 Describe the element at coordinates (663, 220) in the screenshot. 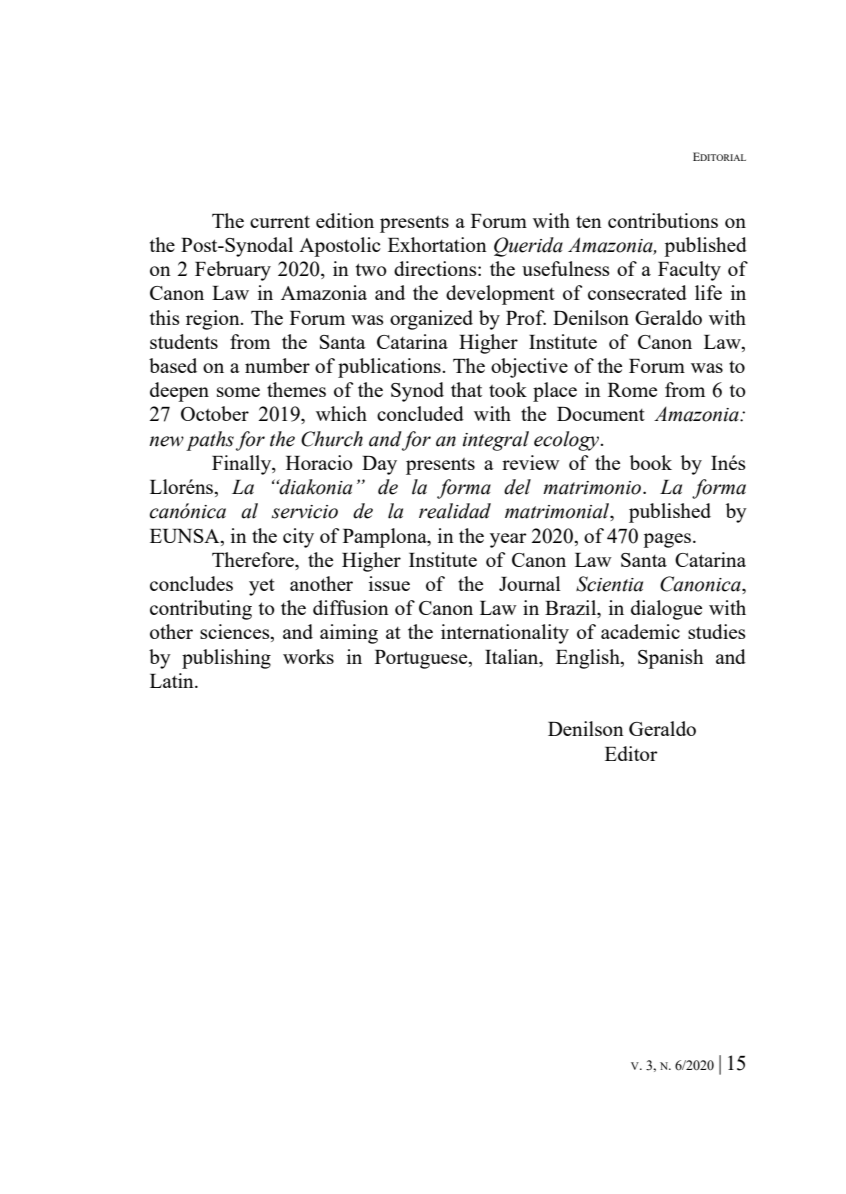

I see `contributions` at that location.
